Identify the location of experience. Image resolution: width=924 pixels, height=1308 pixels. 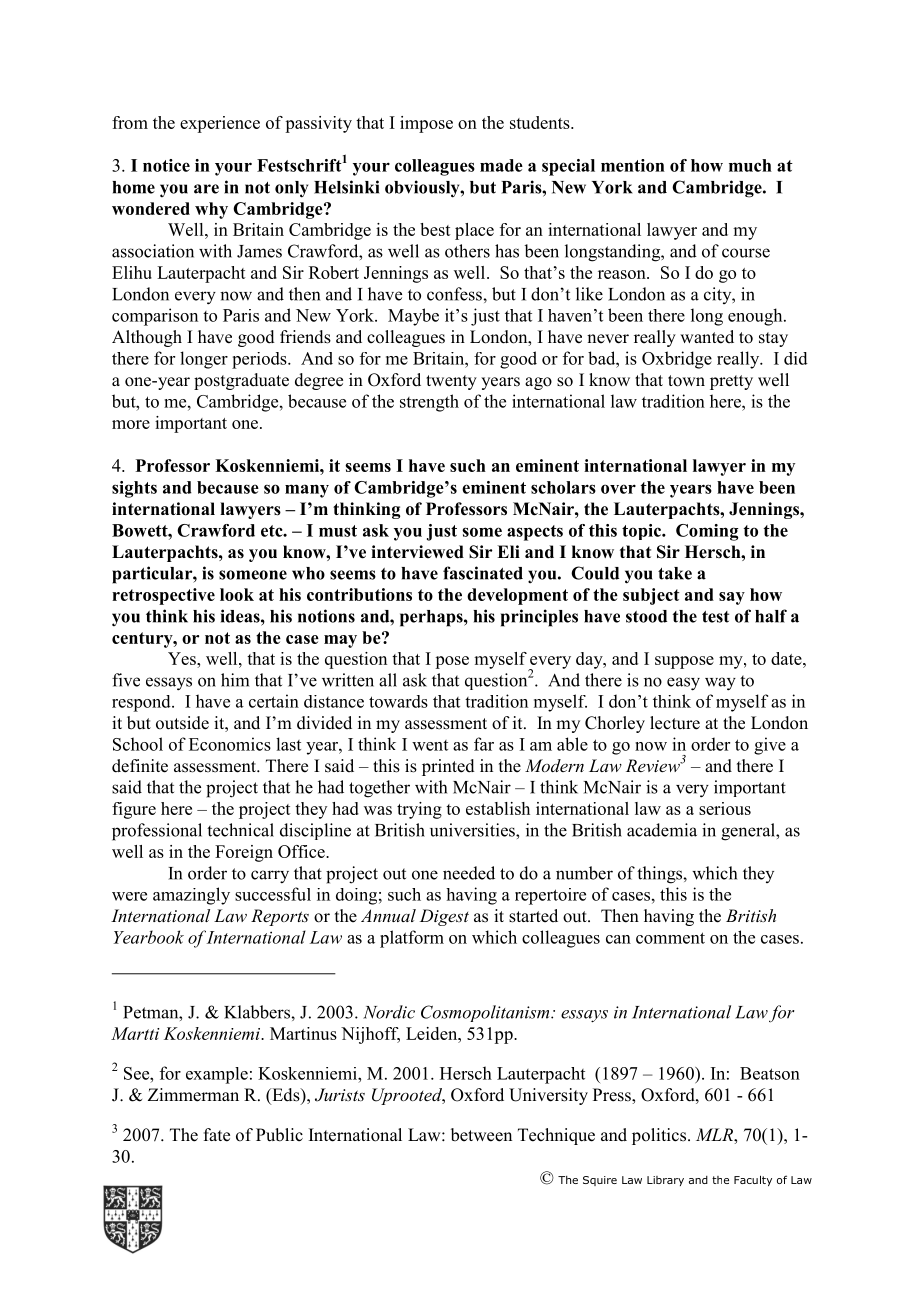
(220, 124).
